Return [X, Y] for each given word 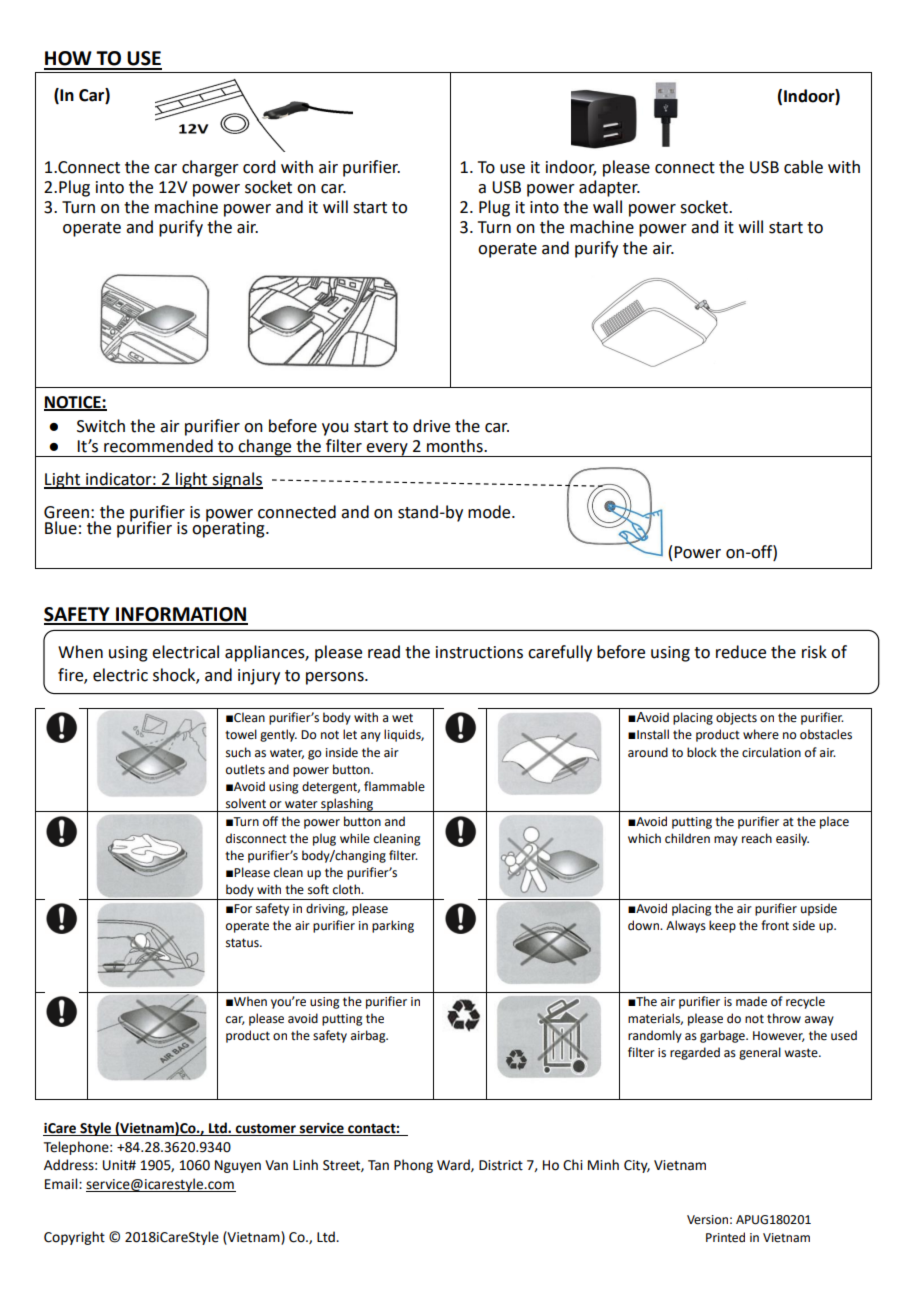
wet [402, 718]
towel [241, 734]
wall [607, 207]
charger [210, 168]
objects [736, 718]
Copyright [74, 1238]
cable [803, 167]
